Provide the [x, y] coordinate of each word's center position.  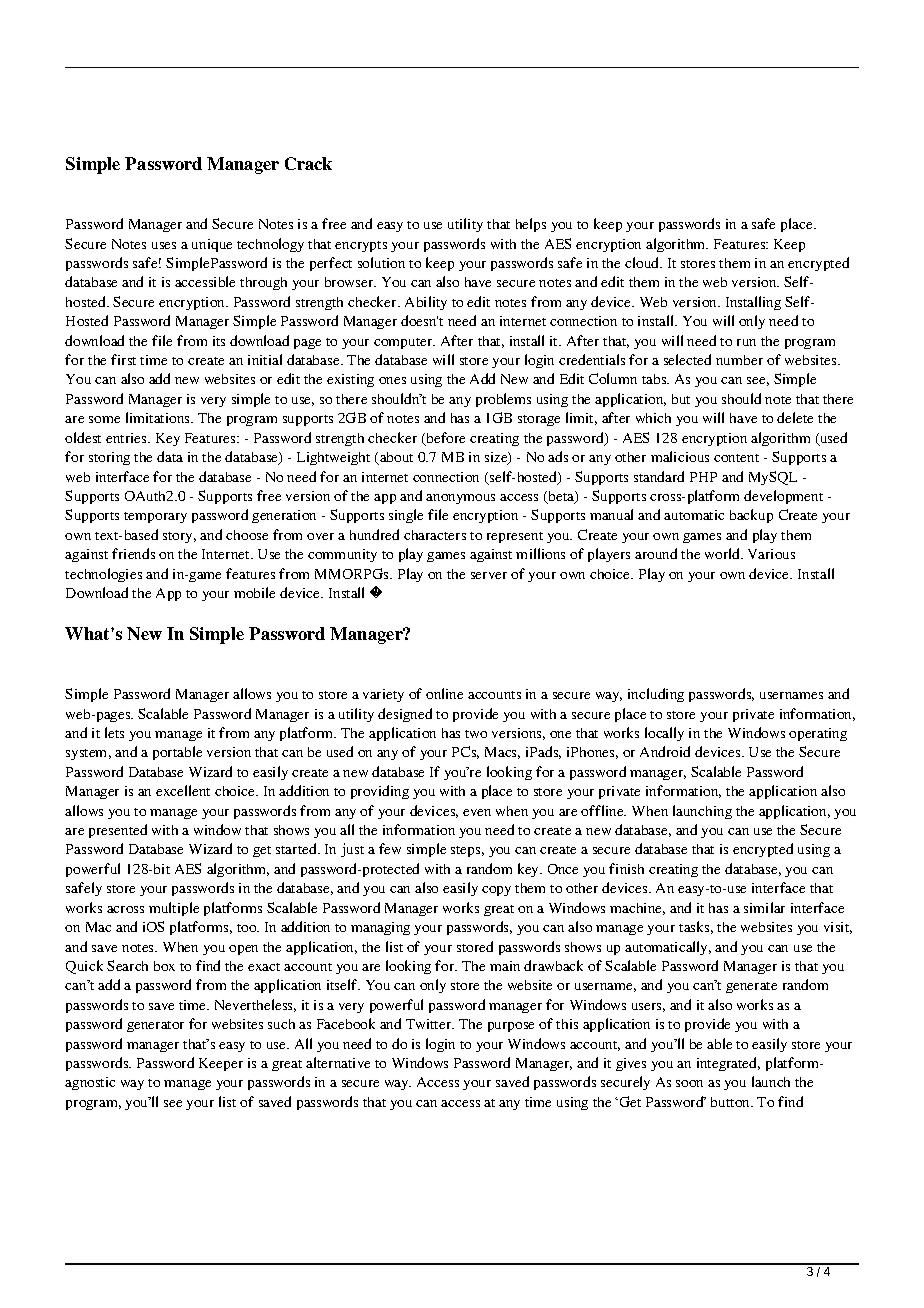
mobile [254, 592]
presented [118, 831]
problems [503, 400]
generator [155, 1026]
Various [771, 554]
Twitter [430, 1024]
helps [531, 225]
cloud [643, 262]
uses [164, 245]
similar [764, 907]
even [477, 812]
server [489, 575]
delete [795, 417]
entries [127, 438]
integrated [728, 1064]
